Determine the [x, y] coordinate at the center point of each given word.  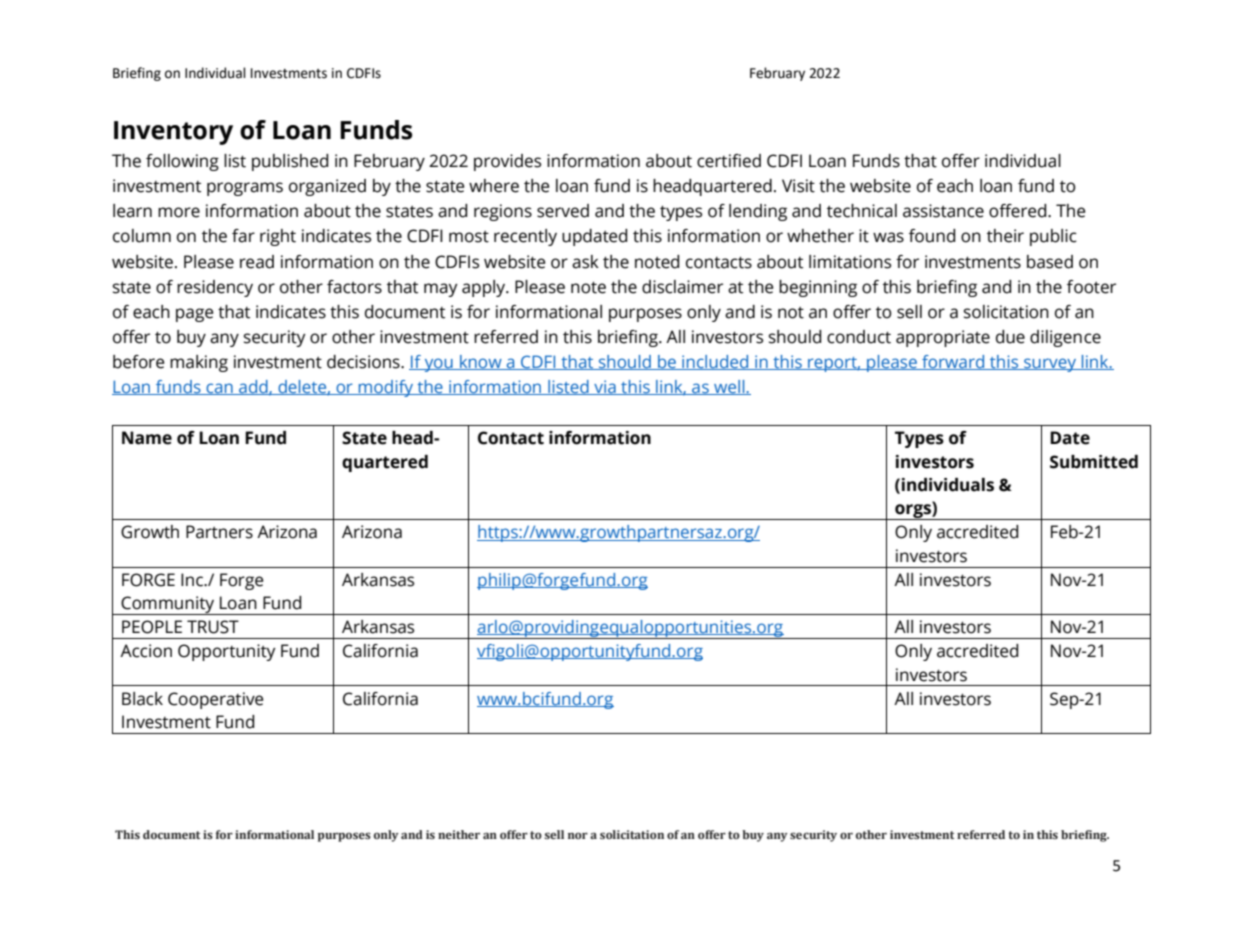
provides [507, 162]
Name [147, 438]
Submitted [1094, 462]
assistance [943, 211]
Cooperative [215, 700]
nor [578, 835]
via [605, 387]
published [290, 162]
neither [459, 834]
